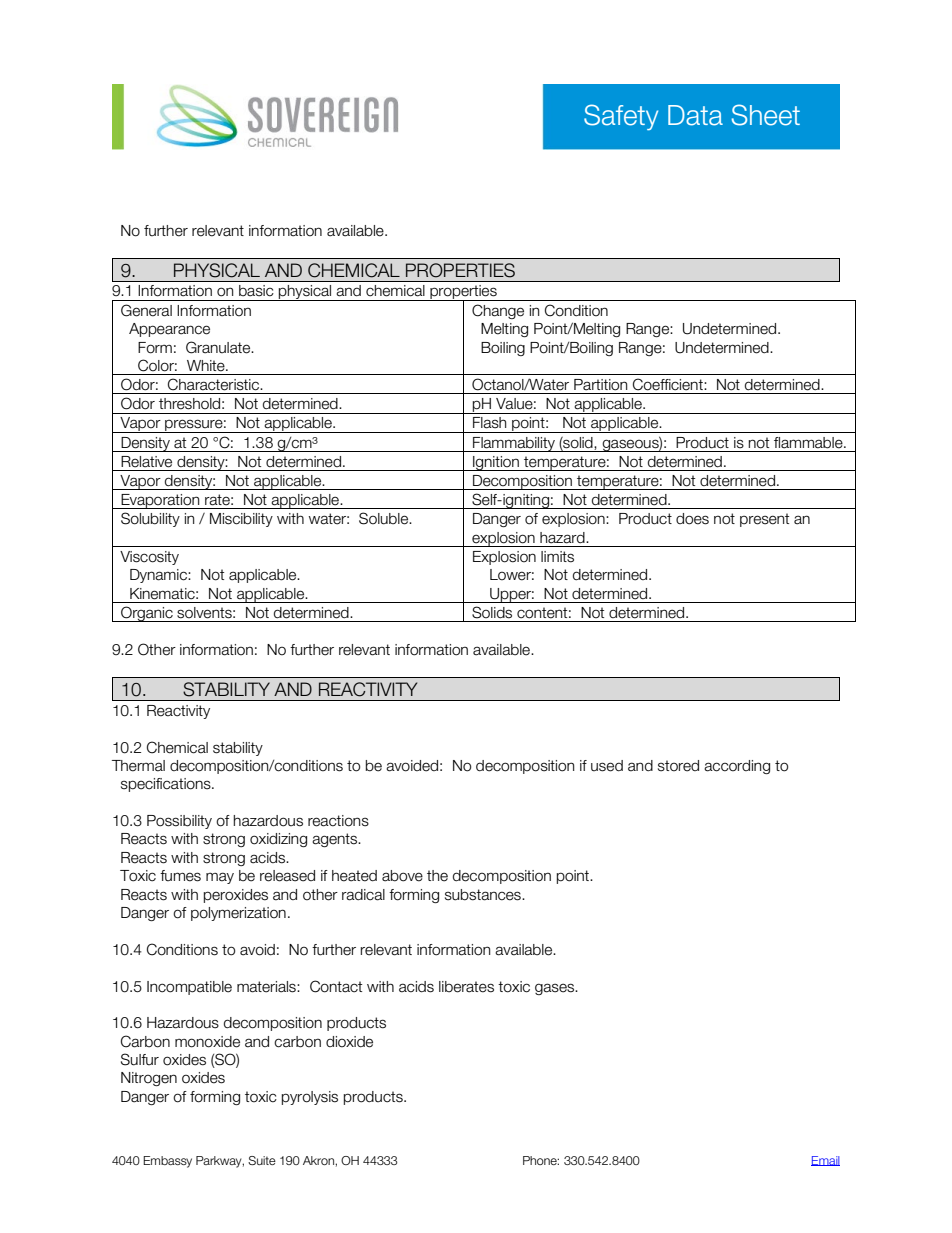 The width and height of the screenshot is (952, 1233). Describe the element at coordinates (825, 1161) in the screenshot. I see `Email` at that location.
